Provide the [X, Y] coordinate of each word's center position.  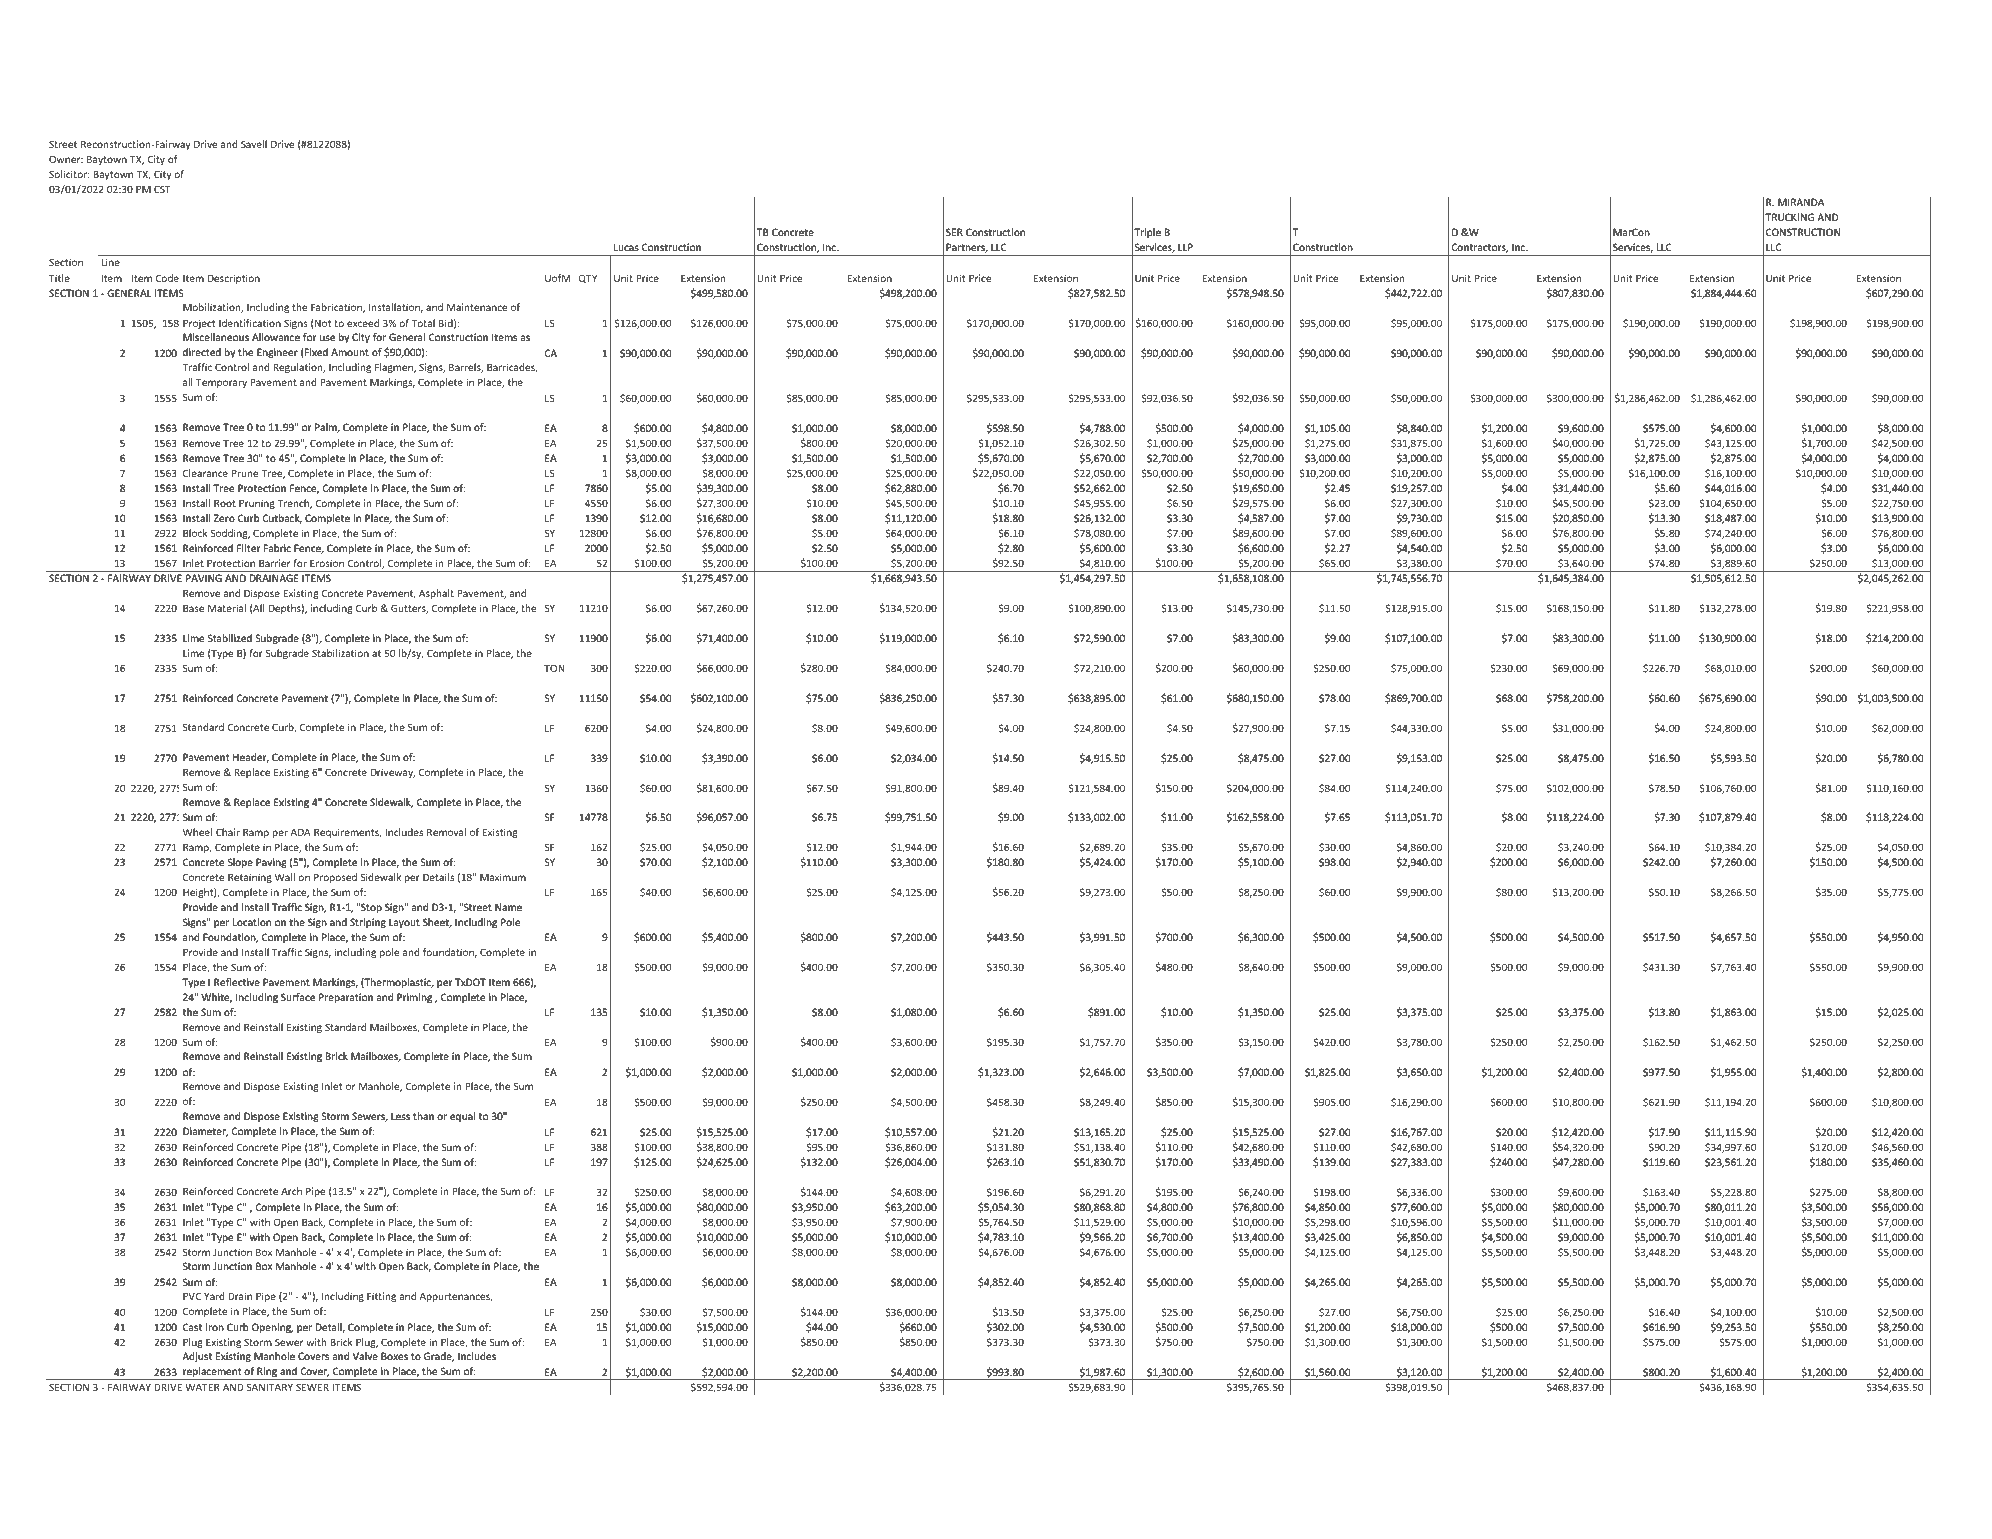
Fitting [381, 1297]
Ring [267, 1373]
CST [162, 189]
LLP [1185, 247]
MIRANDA [1801, 202]
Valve [365, 1356]
